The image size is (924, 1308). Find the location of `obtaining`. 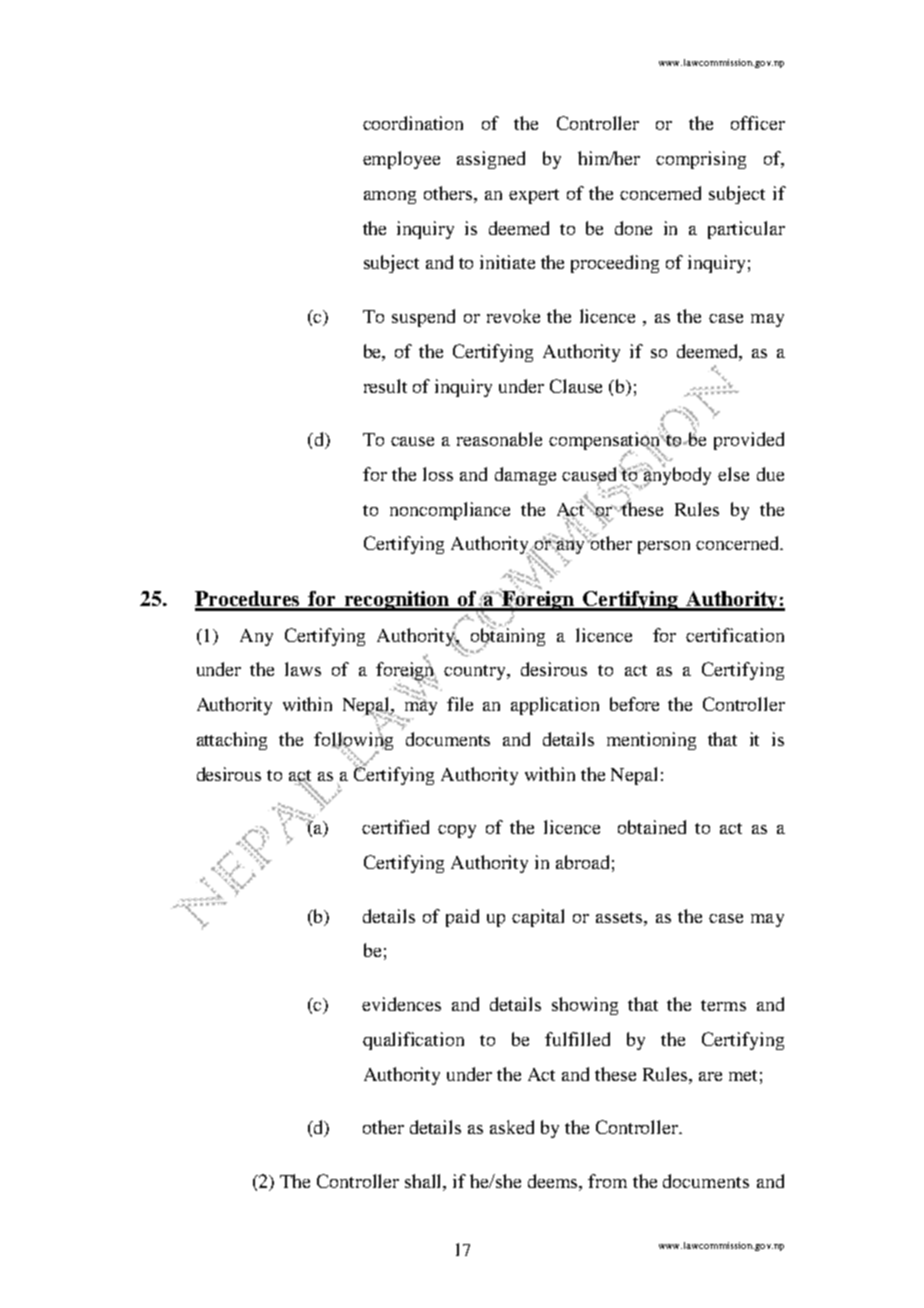

obtaining is located at coordinates (508, 636).
